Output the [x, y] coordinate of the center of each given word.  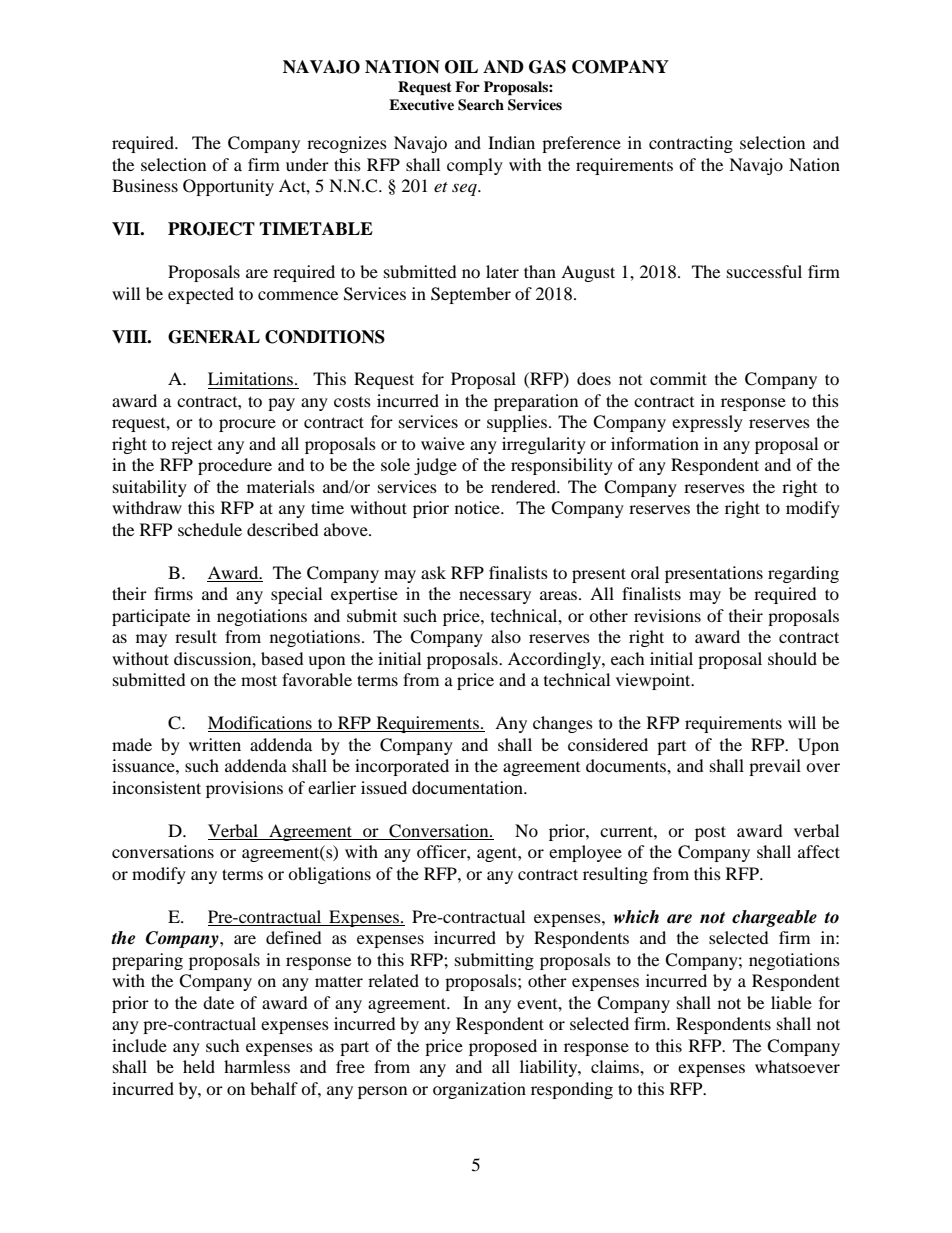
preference [581, 144]
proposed [503, 1047]
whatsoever [797, 1066]
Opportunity [228, 187]
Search [481, 105]
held [199, 1066]
